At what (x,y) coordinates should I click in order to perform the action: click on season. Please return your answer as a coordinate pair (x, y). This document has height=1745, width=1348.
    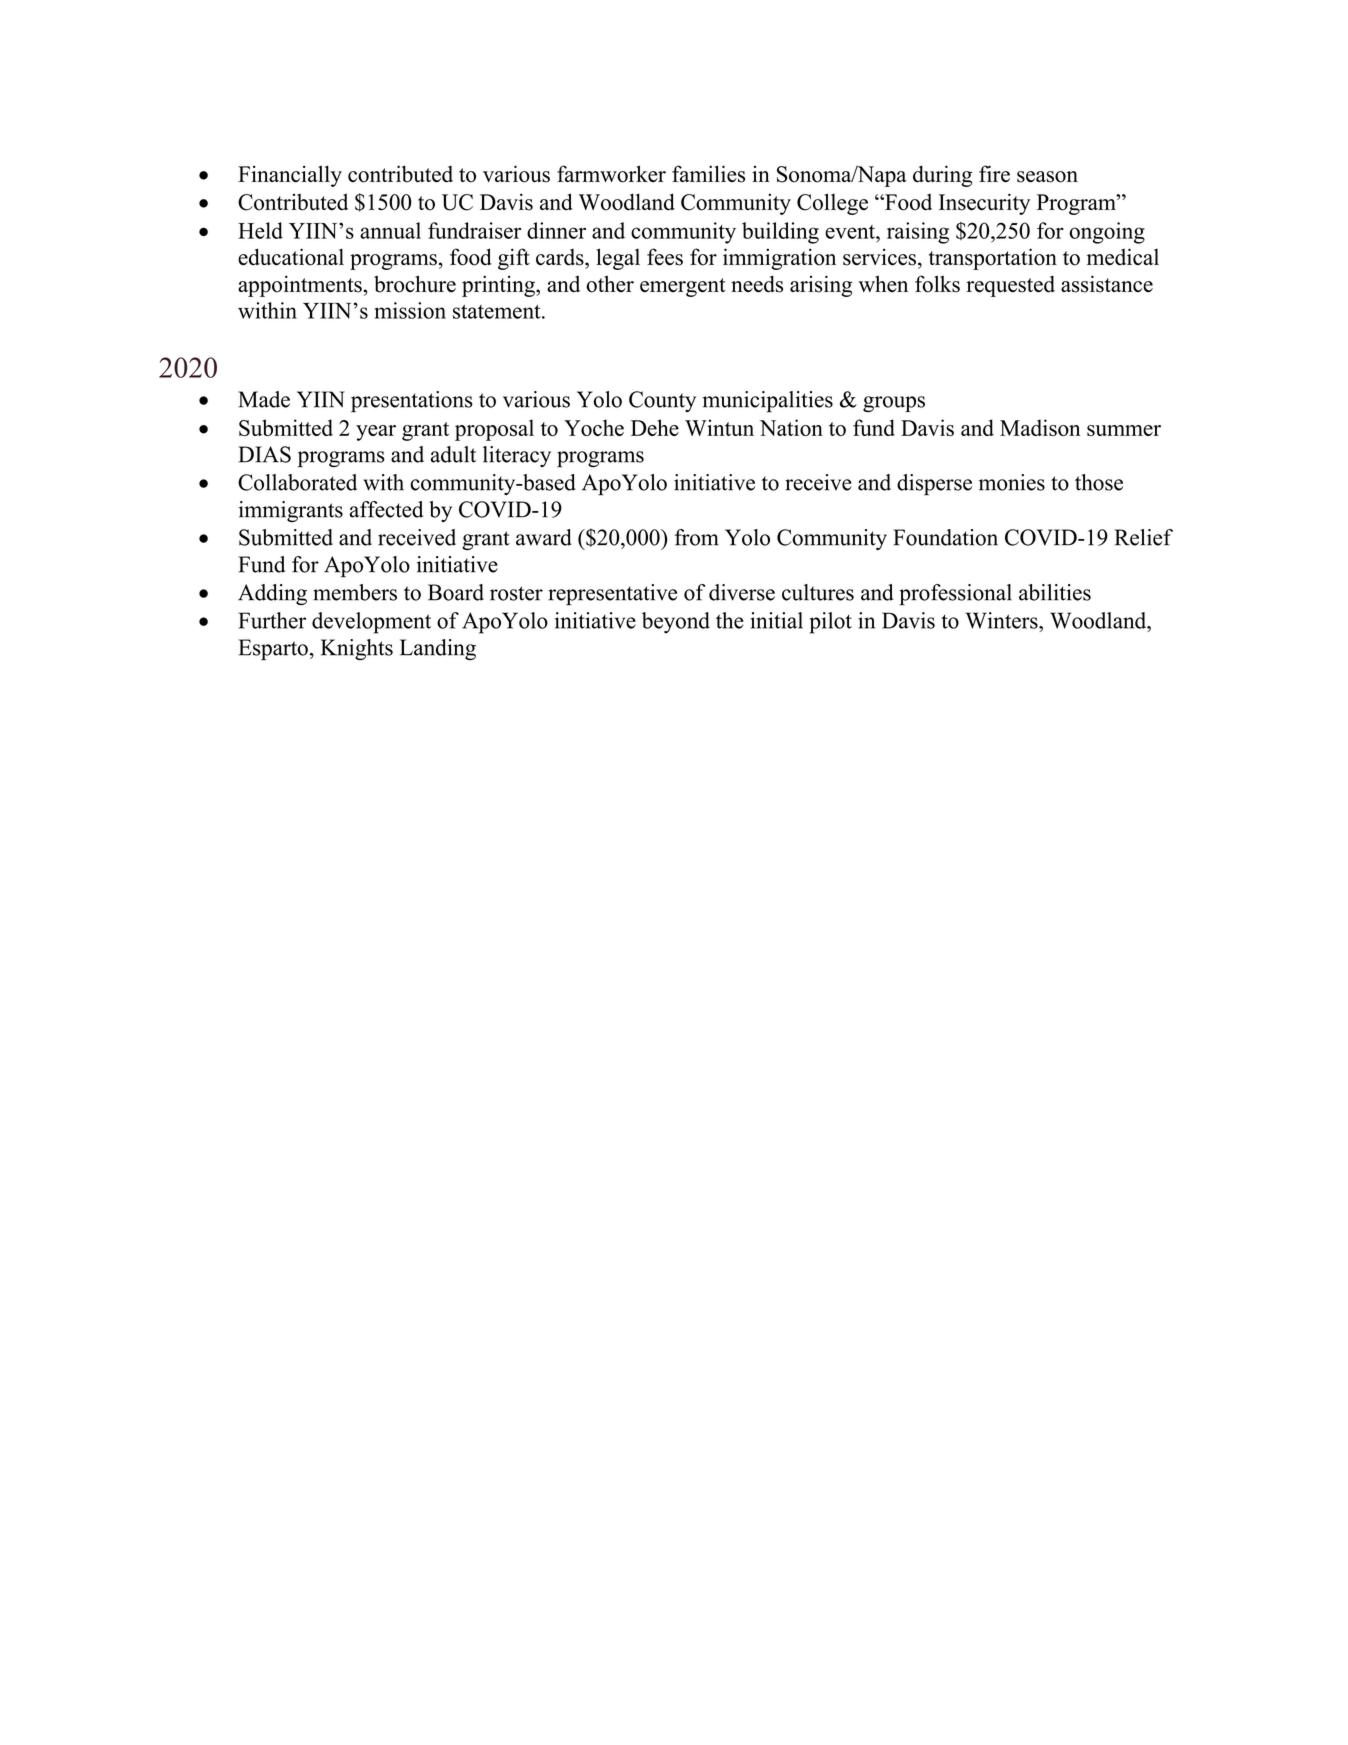
    Looking at the image, I should click on (1047, 177).
